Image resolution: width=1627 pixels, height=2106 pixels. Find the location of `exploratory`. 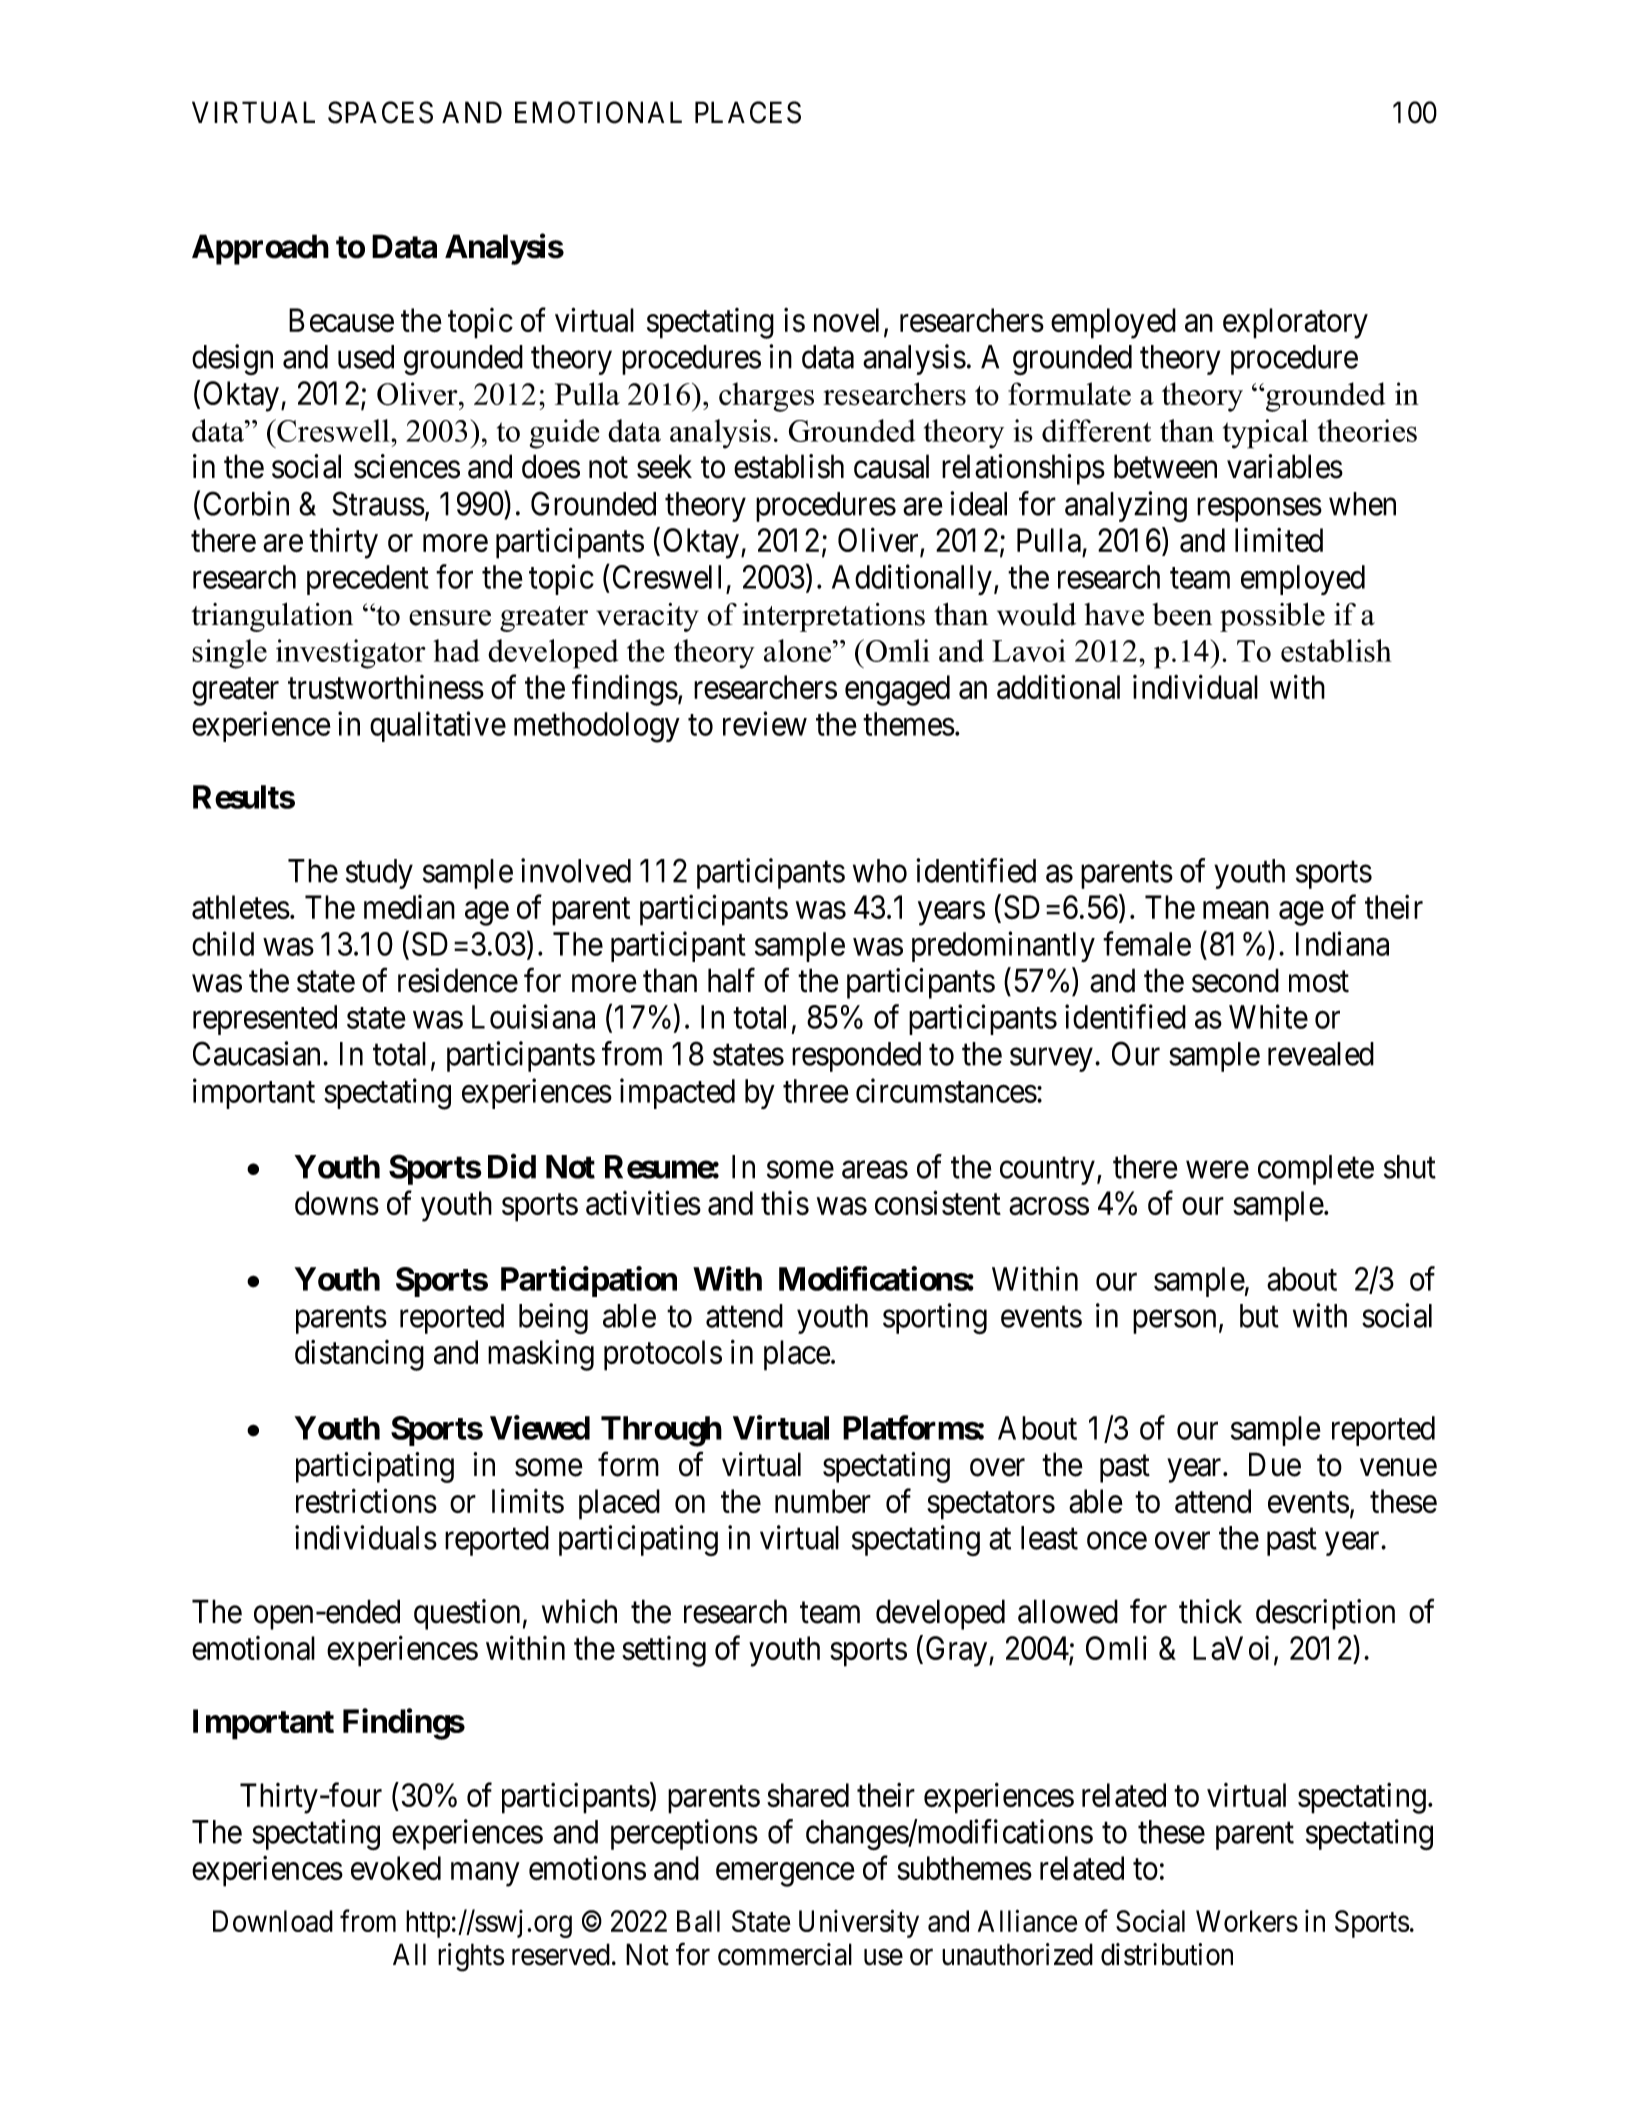

exploratory is located at coordinates (1295, 323).
